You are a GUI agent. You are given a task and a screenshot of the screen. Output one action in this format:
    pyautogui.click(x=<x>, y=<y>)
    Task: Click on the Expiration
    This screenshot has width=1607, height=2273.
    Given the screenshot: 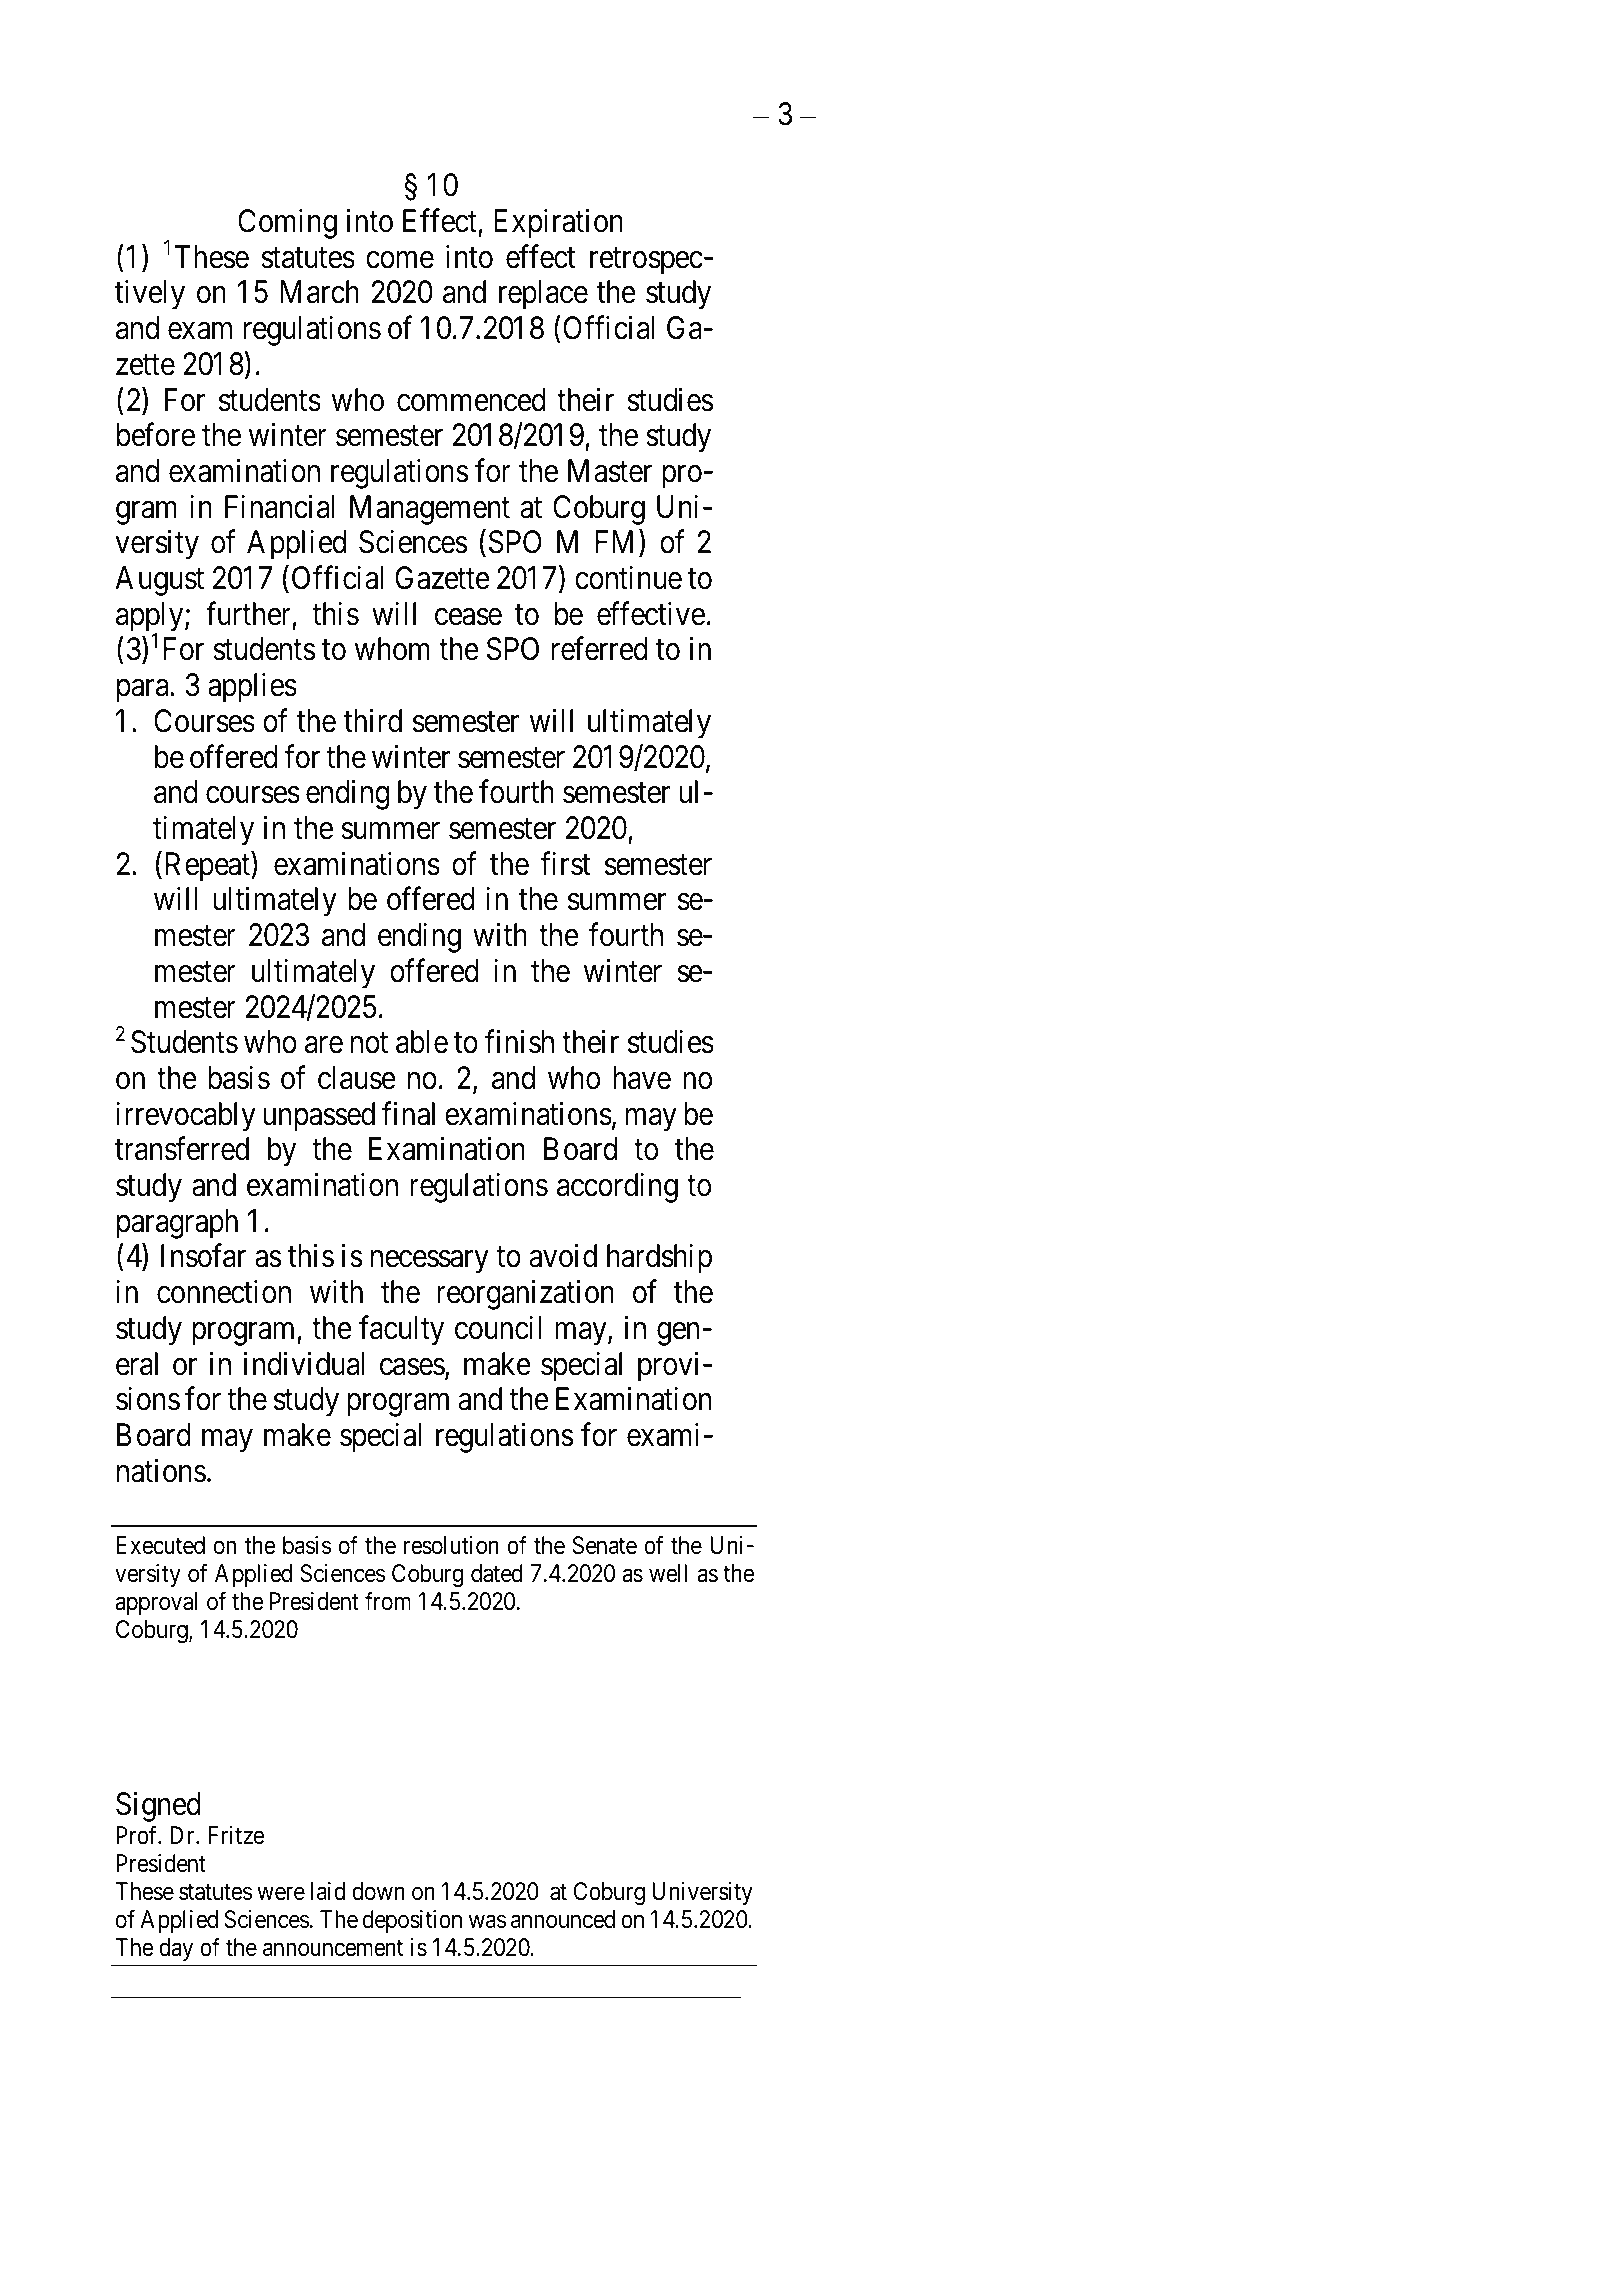 What is the action you would take?
    pyautogui.click(x=558, y=224)
